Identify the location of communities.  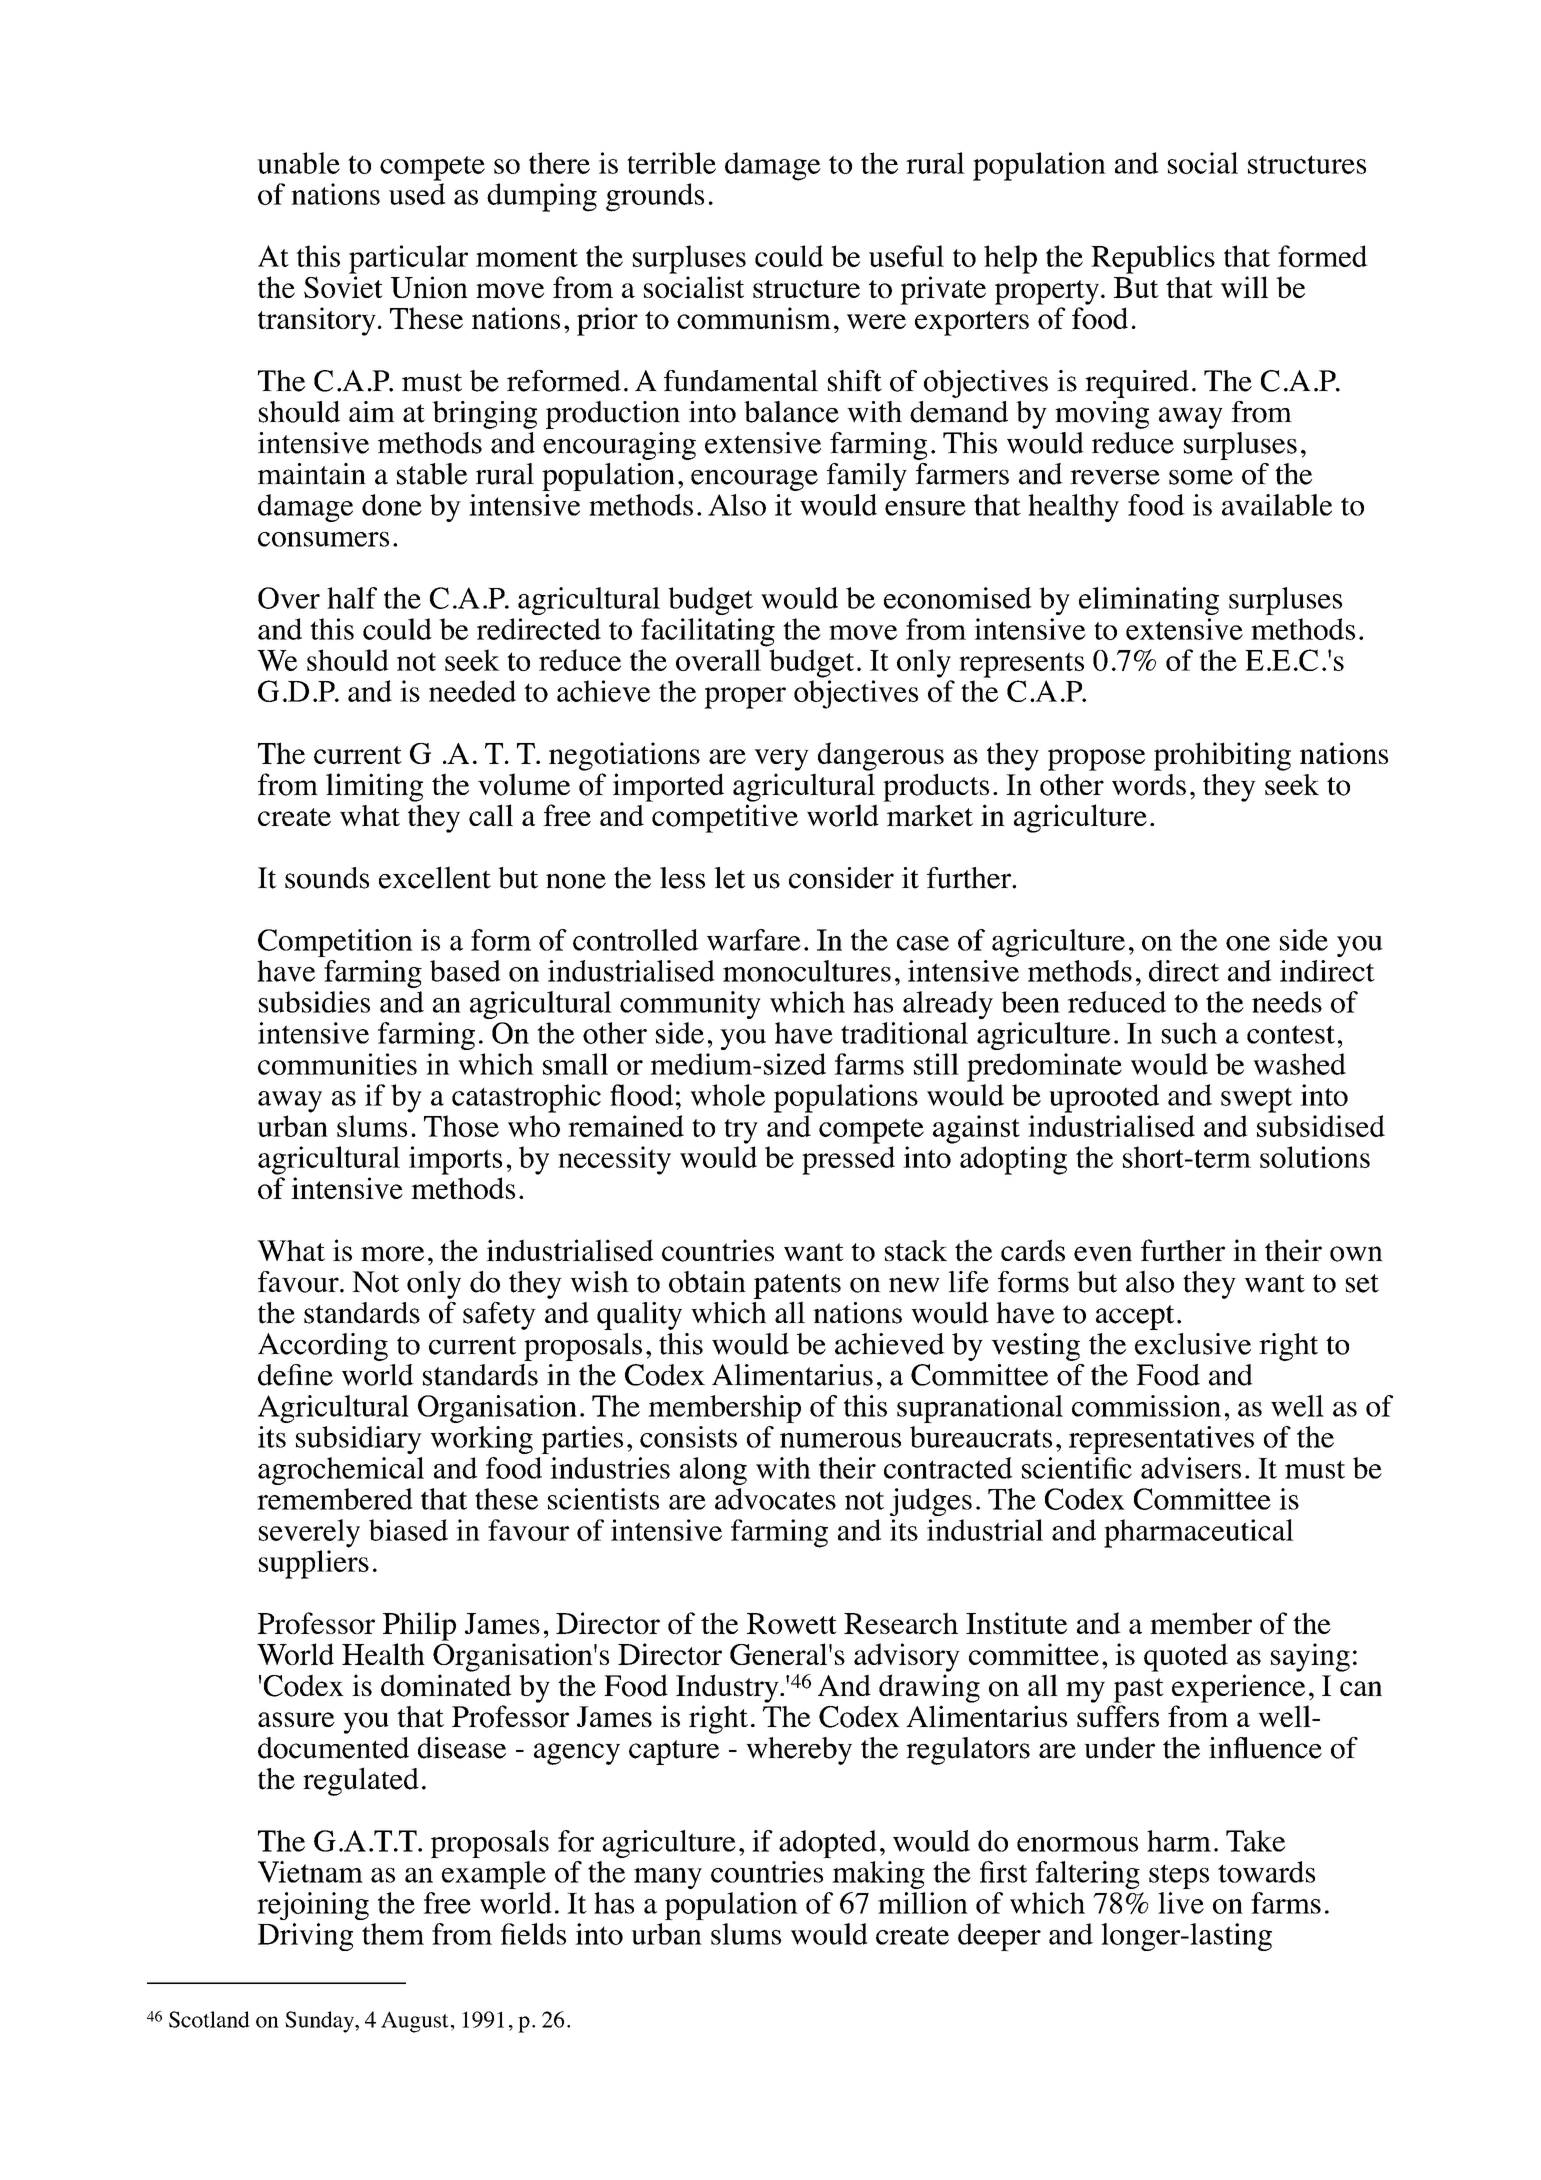
(337, 1064).
